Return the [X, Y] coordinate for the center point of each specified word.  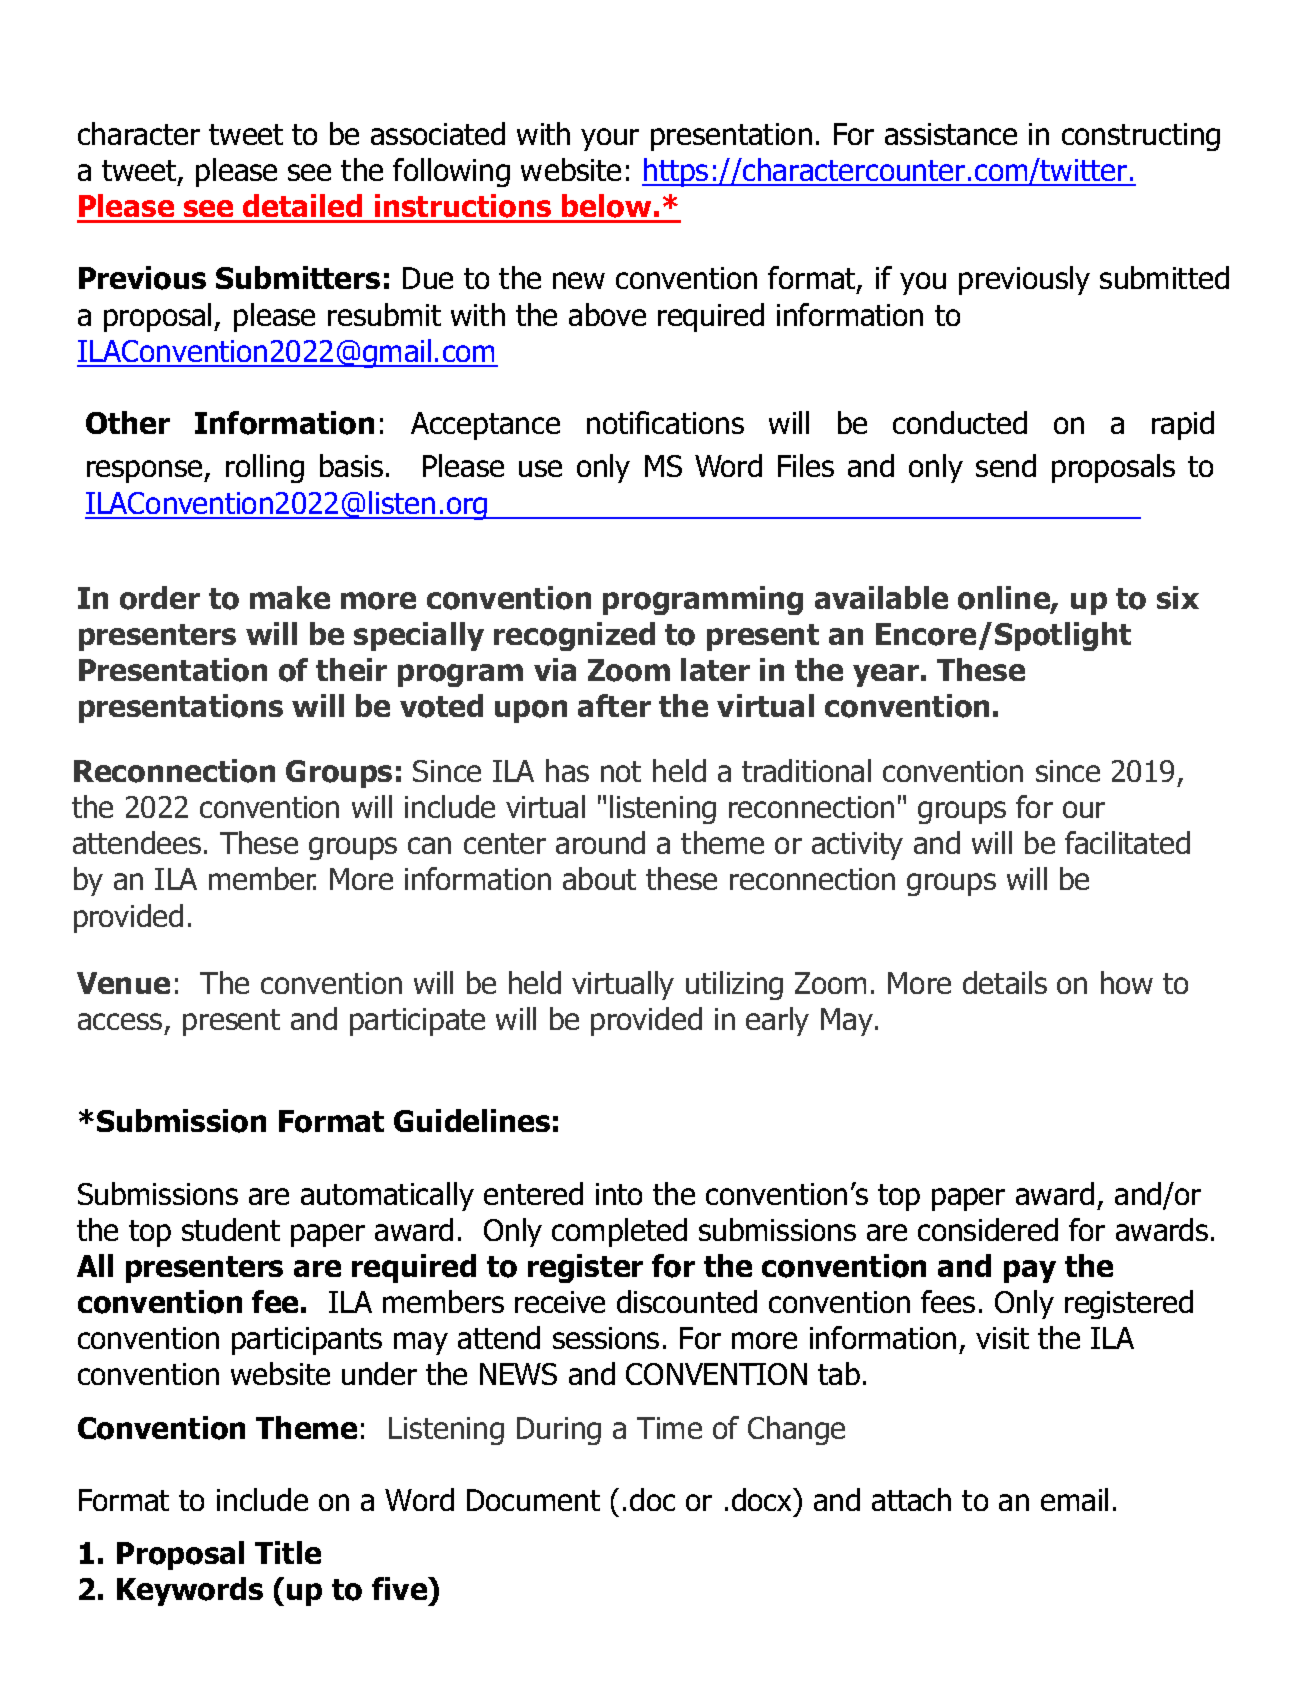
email [1074, 1499]
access [120, 1021]
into [619, 1194]
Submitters [298, 277]
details [1005, 982]
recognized [574, 636]
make [290, 597]
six [1178, 597]
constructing [1141, 137]
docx [763, 1499]
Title [288, 1552]
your [610, 139]
